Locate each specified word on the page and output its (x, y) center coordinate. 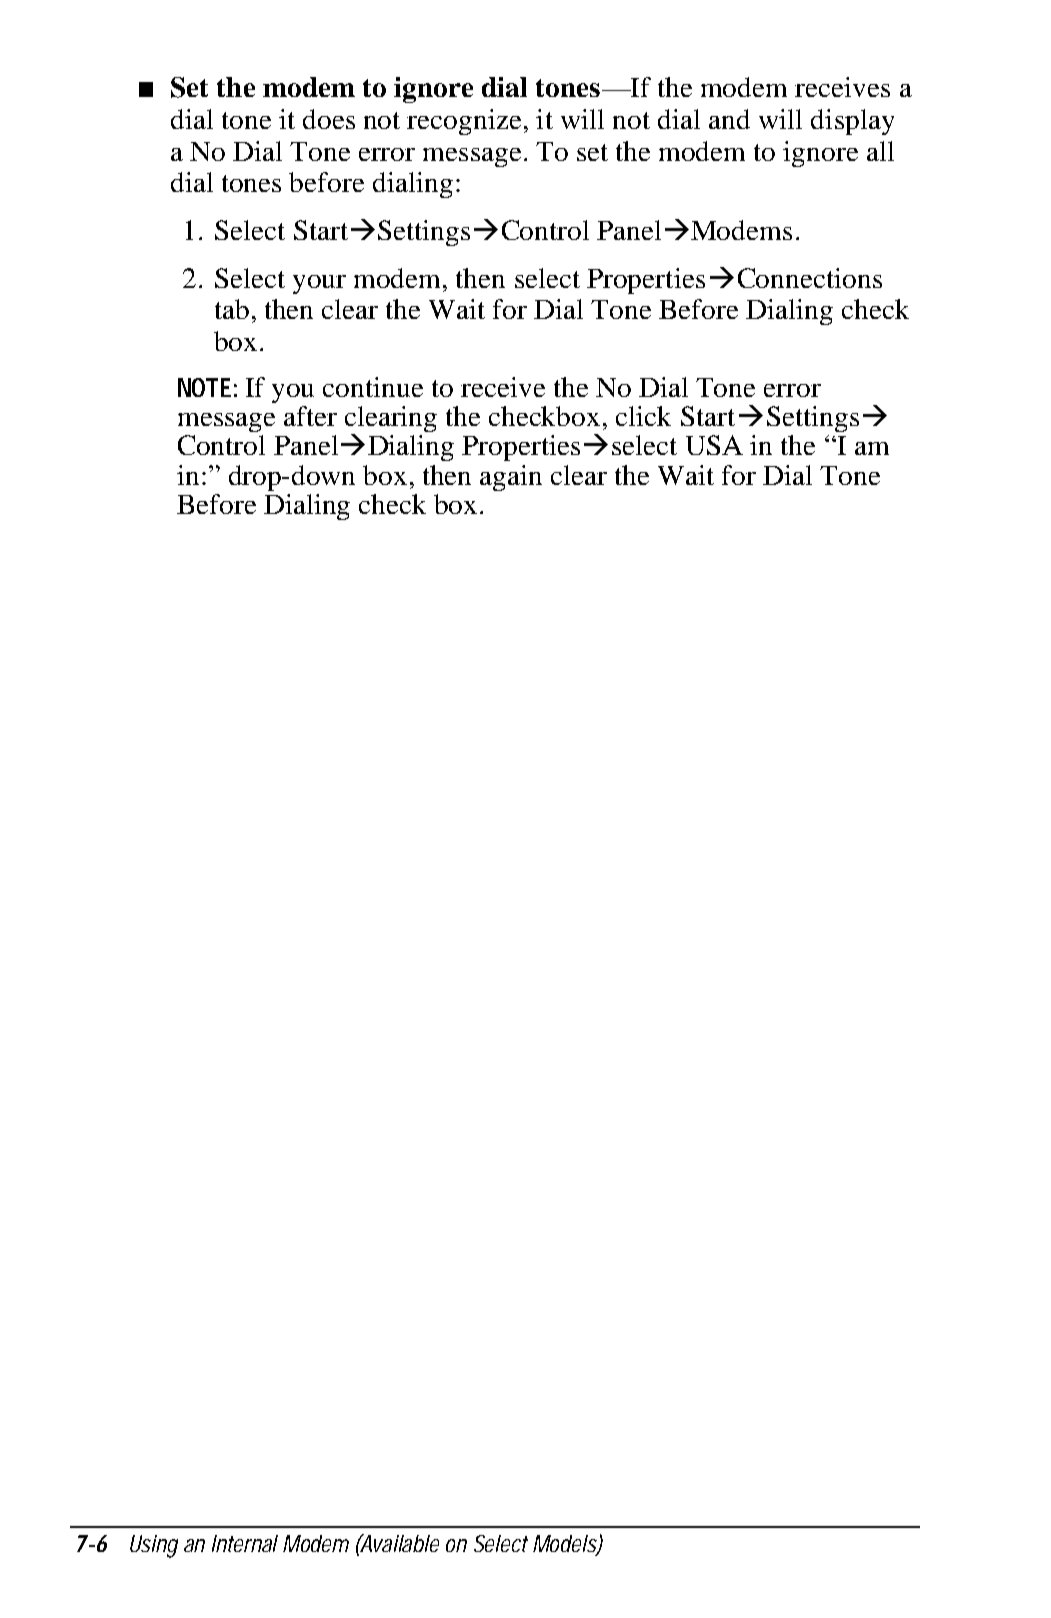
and (729, 119)
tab (232, 309)
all (880, 151)
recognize (464, 122)
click (643, 416)
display (852, 122)
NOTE (204, 387)
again (511, 478)
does (329, 119)
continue (373, 387)
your (319, 284)
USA (714, 445)
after (310, 416)
